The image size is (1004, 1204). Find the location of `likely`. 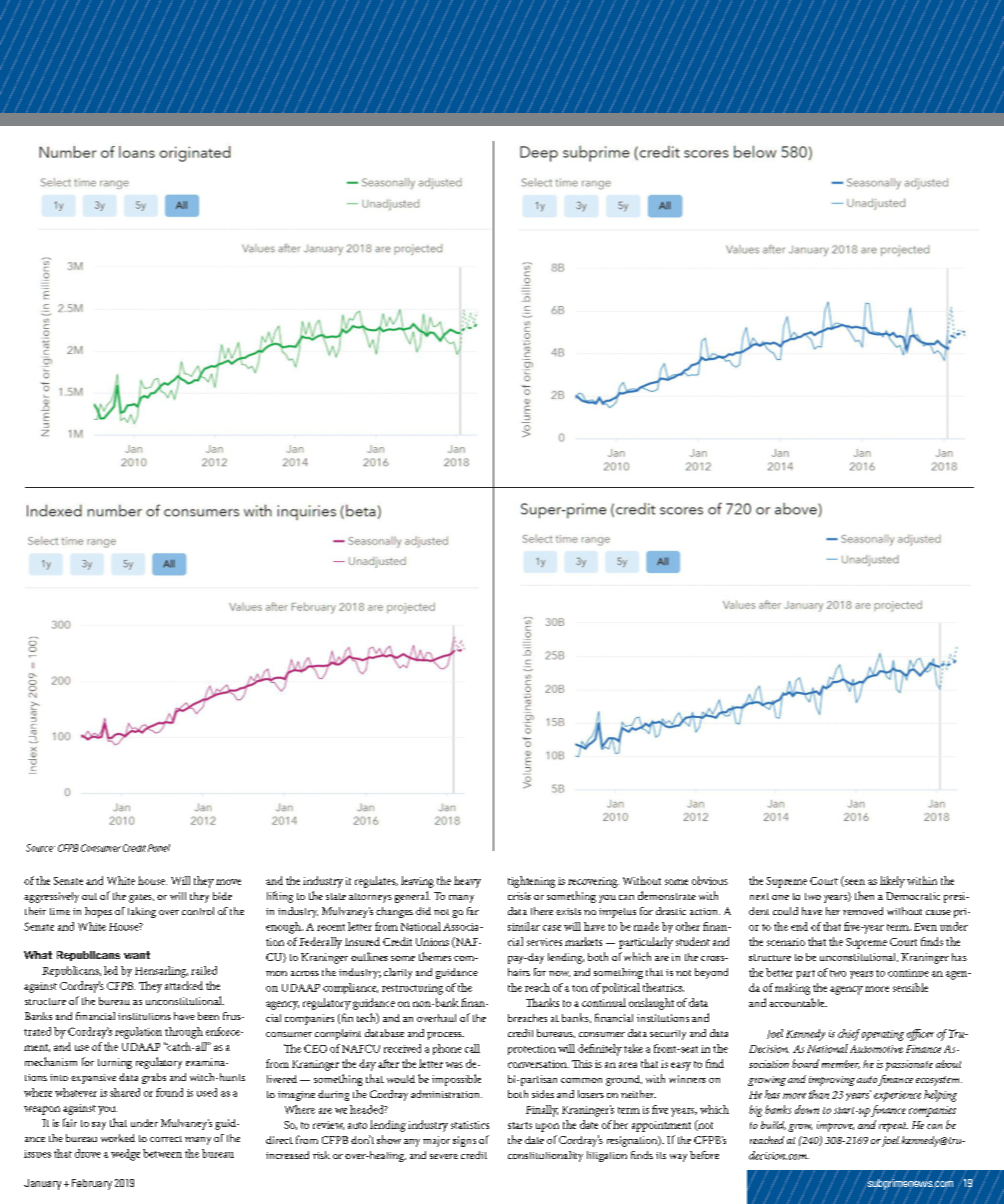

likely is located at coordinates (892, 882).
